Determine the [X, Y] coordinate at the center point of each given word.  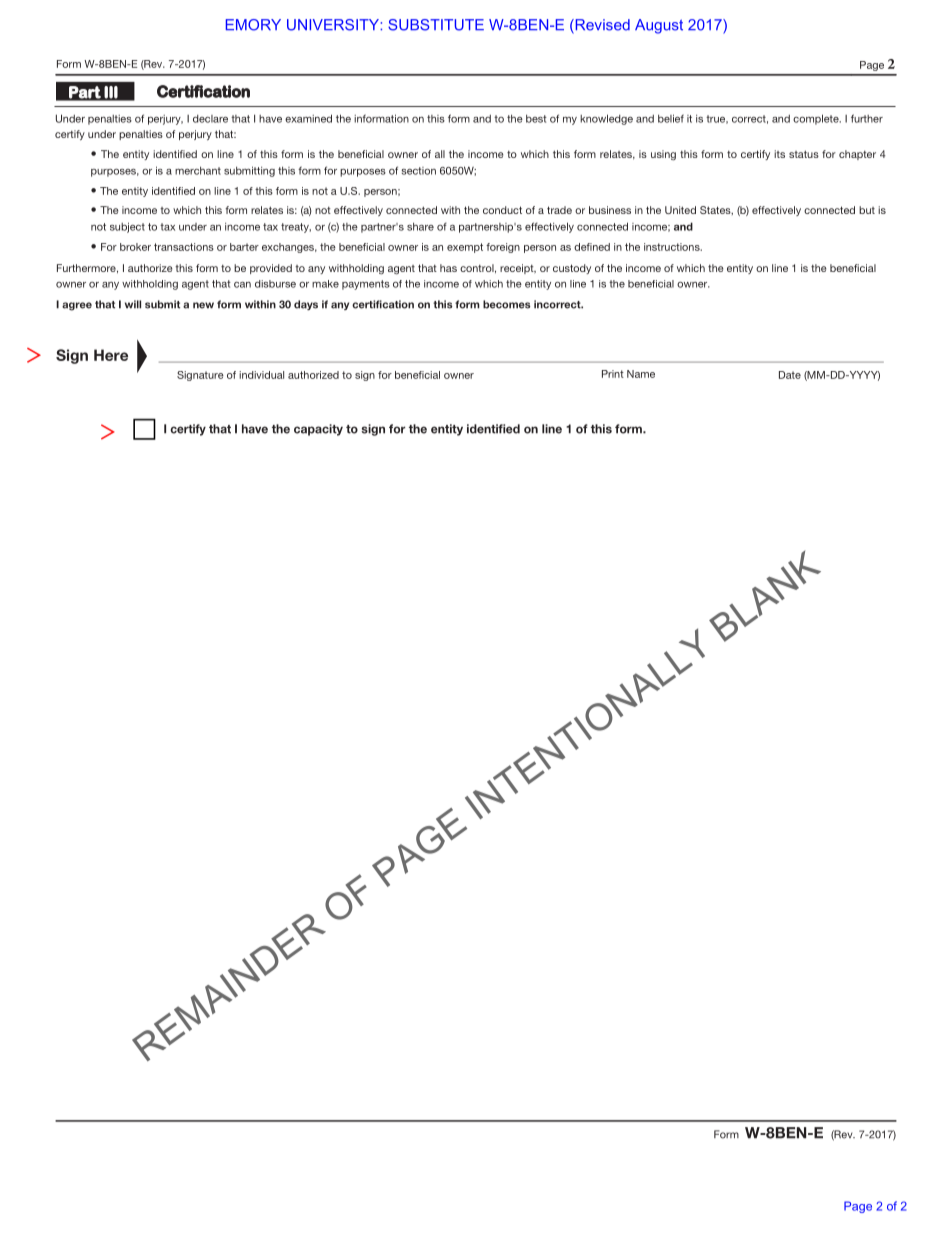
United [680, 210]
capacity [318, 430]
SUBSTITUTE [436, 25]
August [659, 26]
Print [613, 374]
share [420, 226]
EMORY [253, 25]
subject [127, 227]
